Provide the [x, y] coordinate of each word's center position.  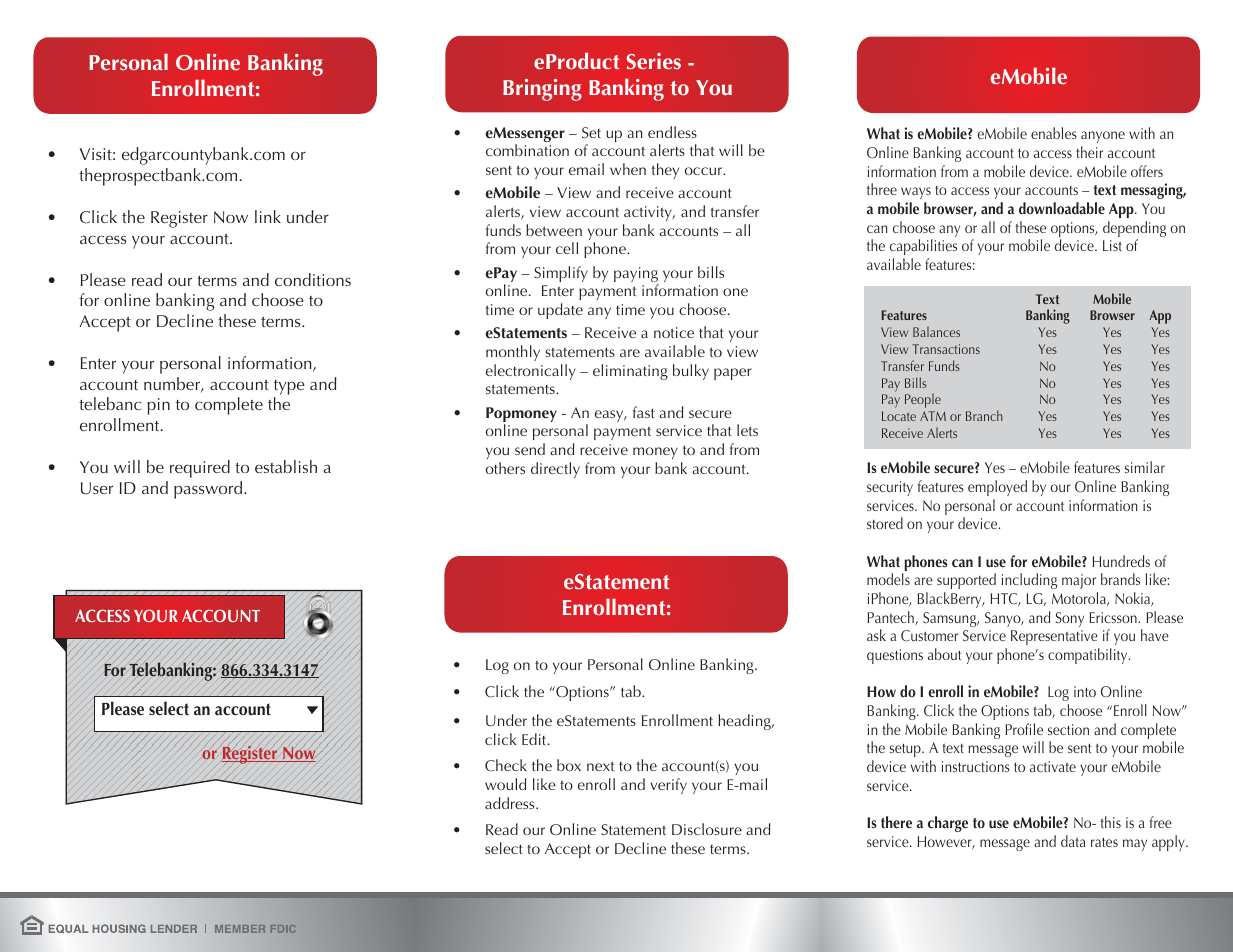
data [1073, 841]
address [511, 803]
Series [653, 61]
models [888, 579]
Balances [936, 331]
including [1029, 581]
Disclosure [707, 829]
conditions [313, 279]
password [209, 490]
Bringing [542, 90]
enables [1054, 133]
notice [674, 332]
